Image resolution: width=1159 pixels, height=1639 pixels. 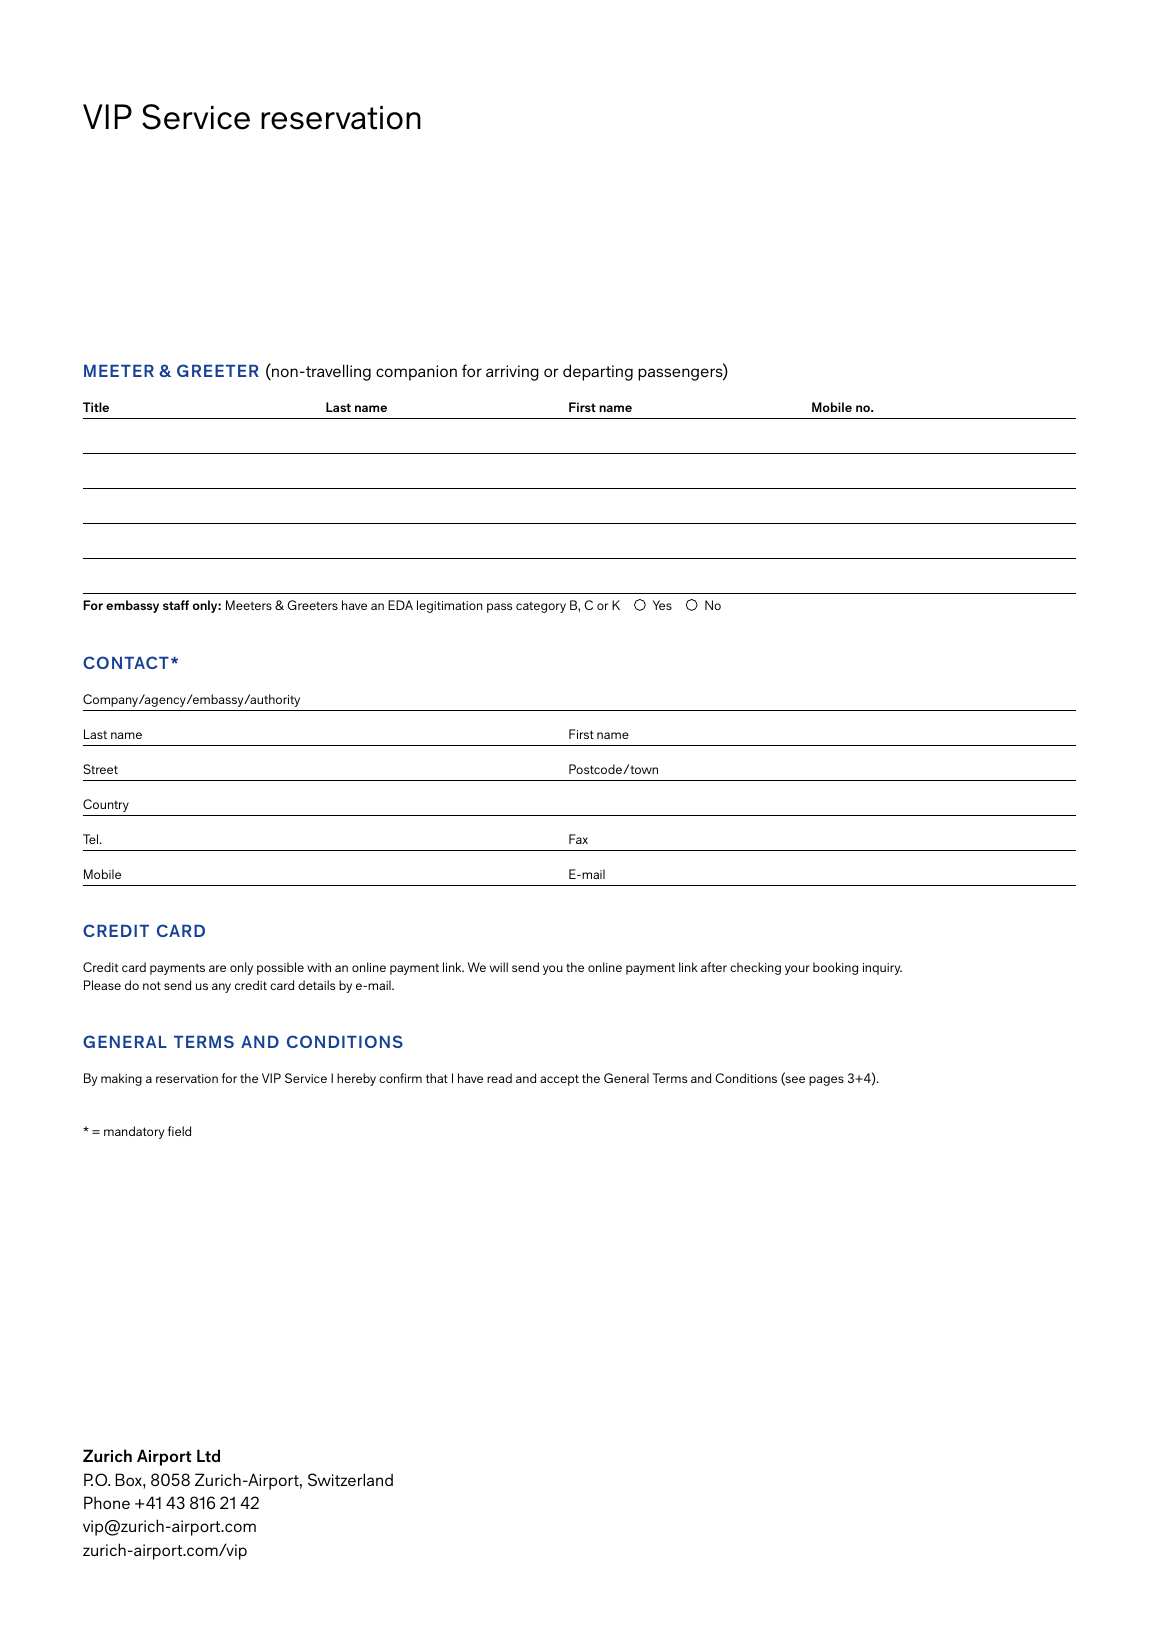 What do you see at coordinates (598, 372) in the image?
I see `departing` at bounding box center [598, 372].
